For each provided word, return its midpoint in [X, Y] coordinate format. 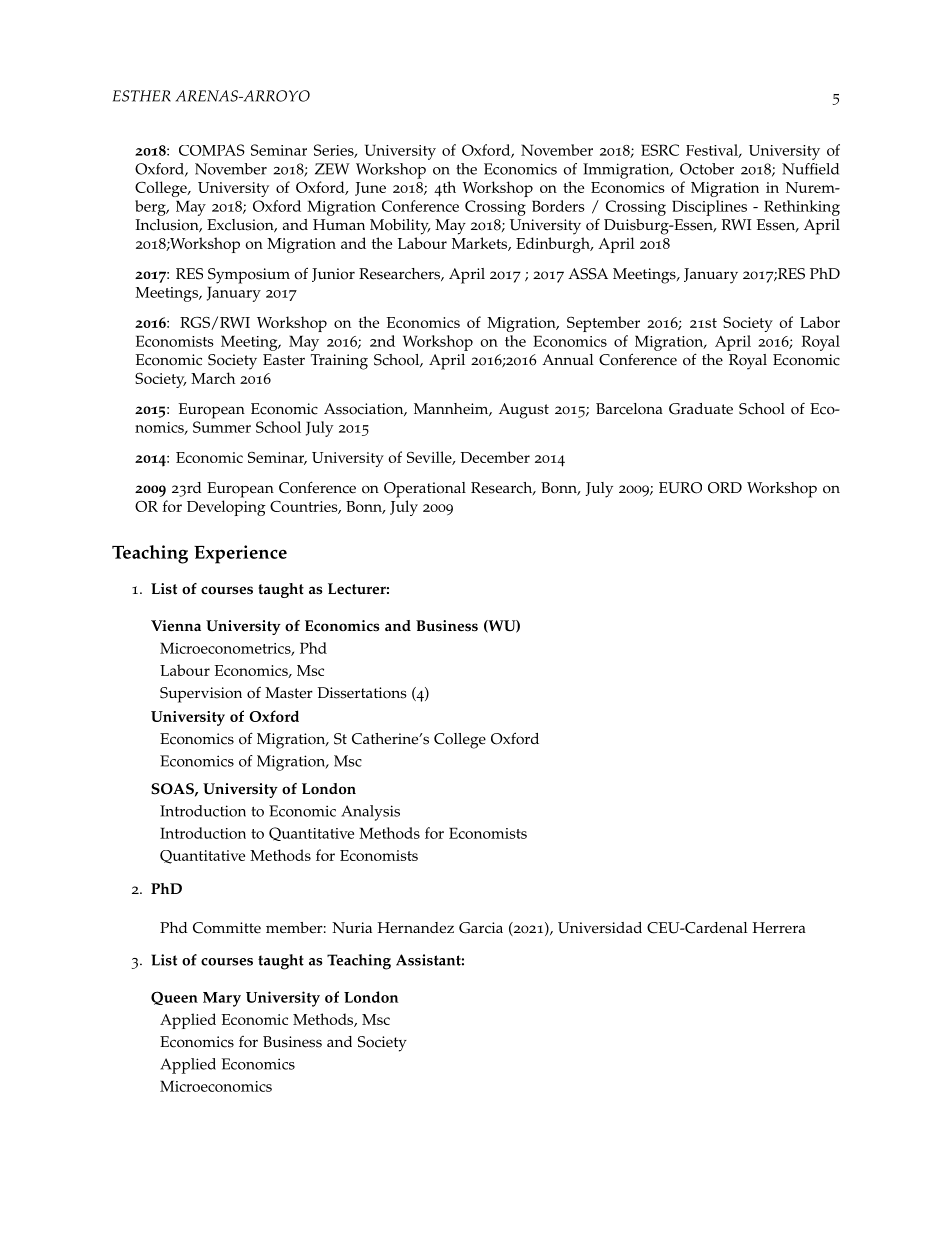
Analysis [370, 813]
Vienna [176, 626]
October [707, 169]
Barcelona [629, 409]
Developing [226, 508]
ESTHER [142, 96]
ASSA [588, 274]
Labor [820, 322]
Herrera [779, 928]
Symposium [249, 276]
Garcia [481, 928]
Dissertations [362, 693]
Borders [558, 206]
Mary [222, 999]
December [495, 457]
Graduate [701, 409]
